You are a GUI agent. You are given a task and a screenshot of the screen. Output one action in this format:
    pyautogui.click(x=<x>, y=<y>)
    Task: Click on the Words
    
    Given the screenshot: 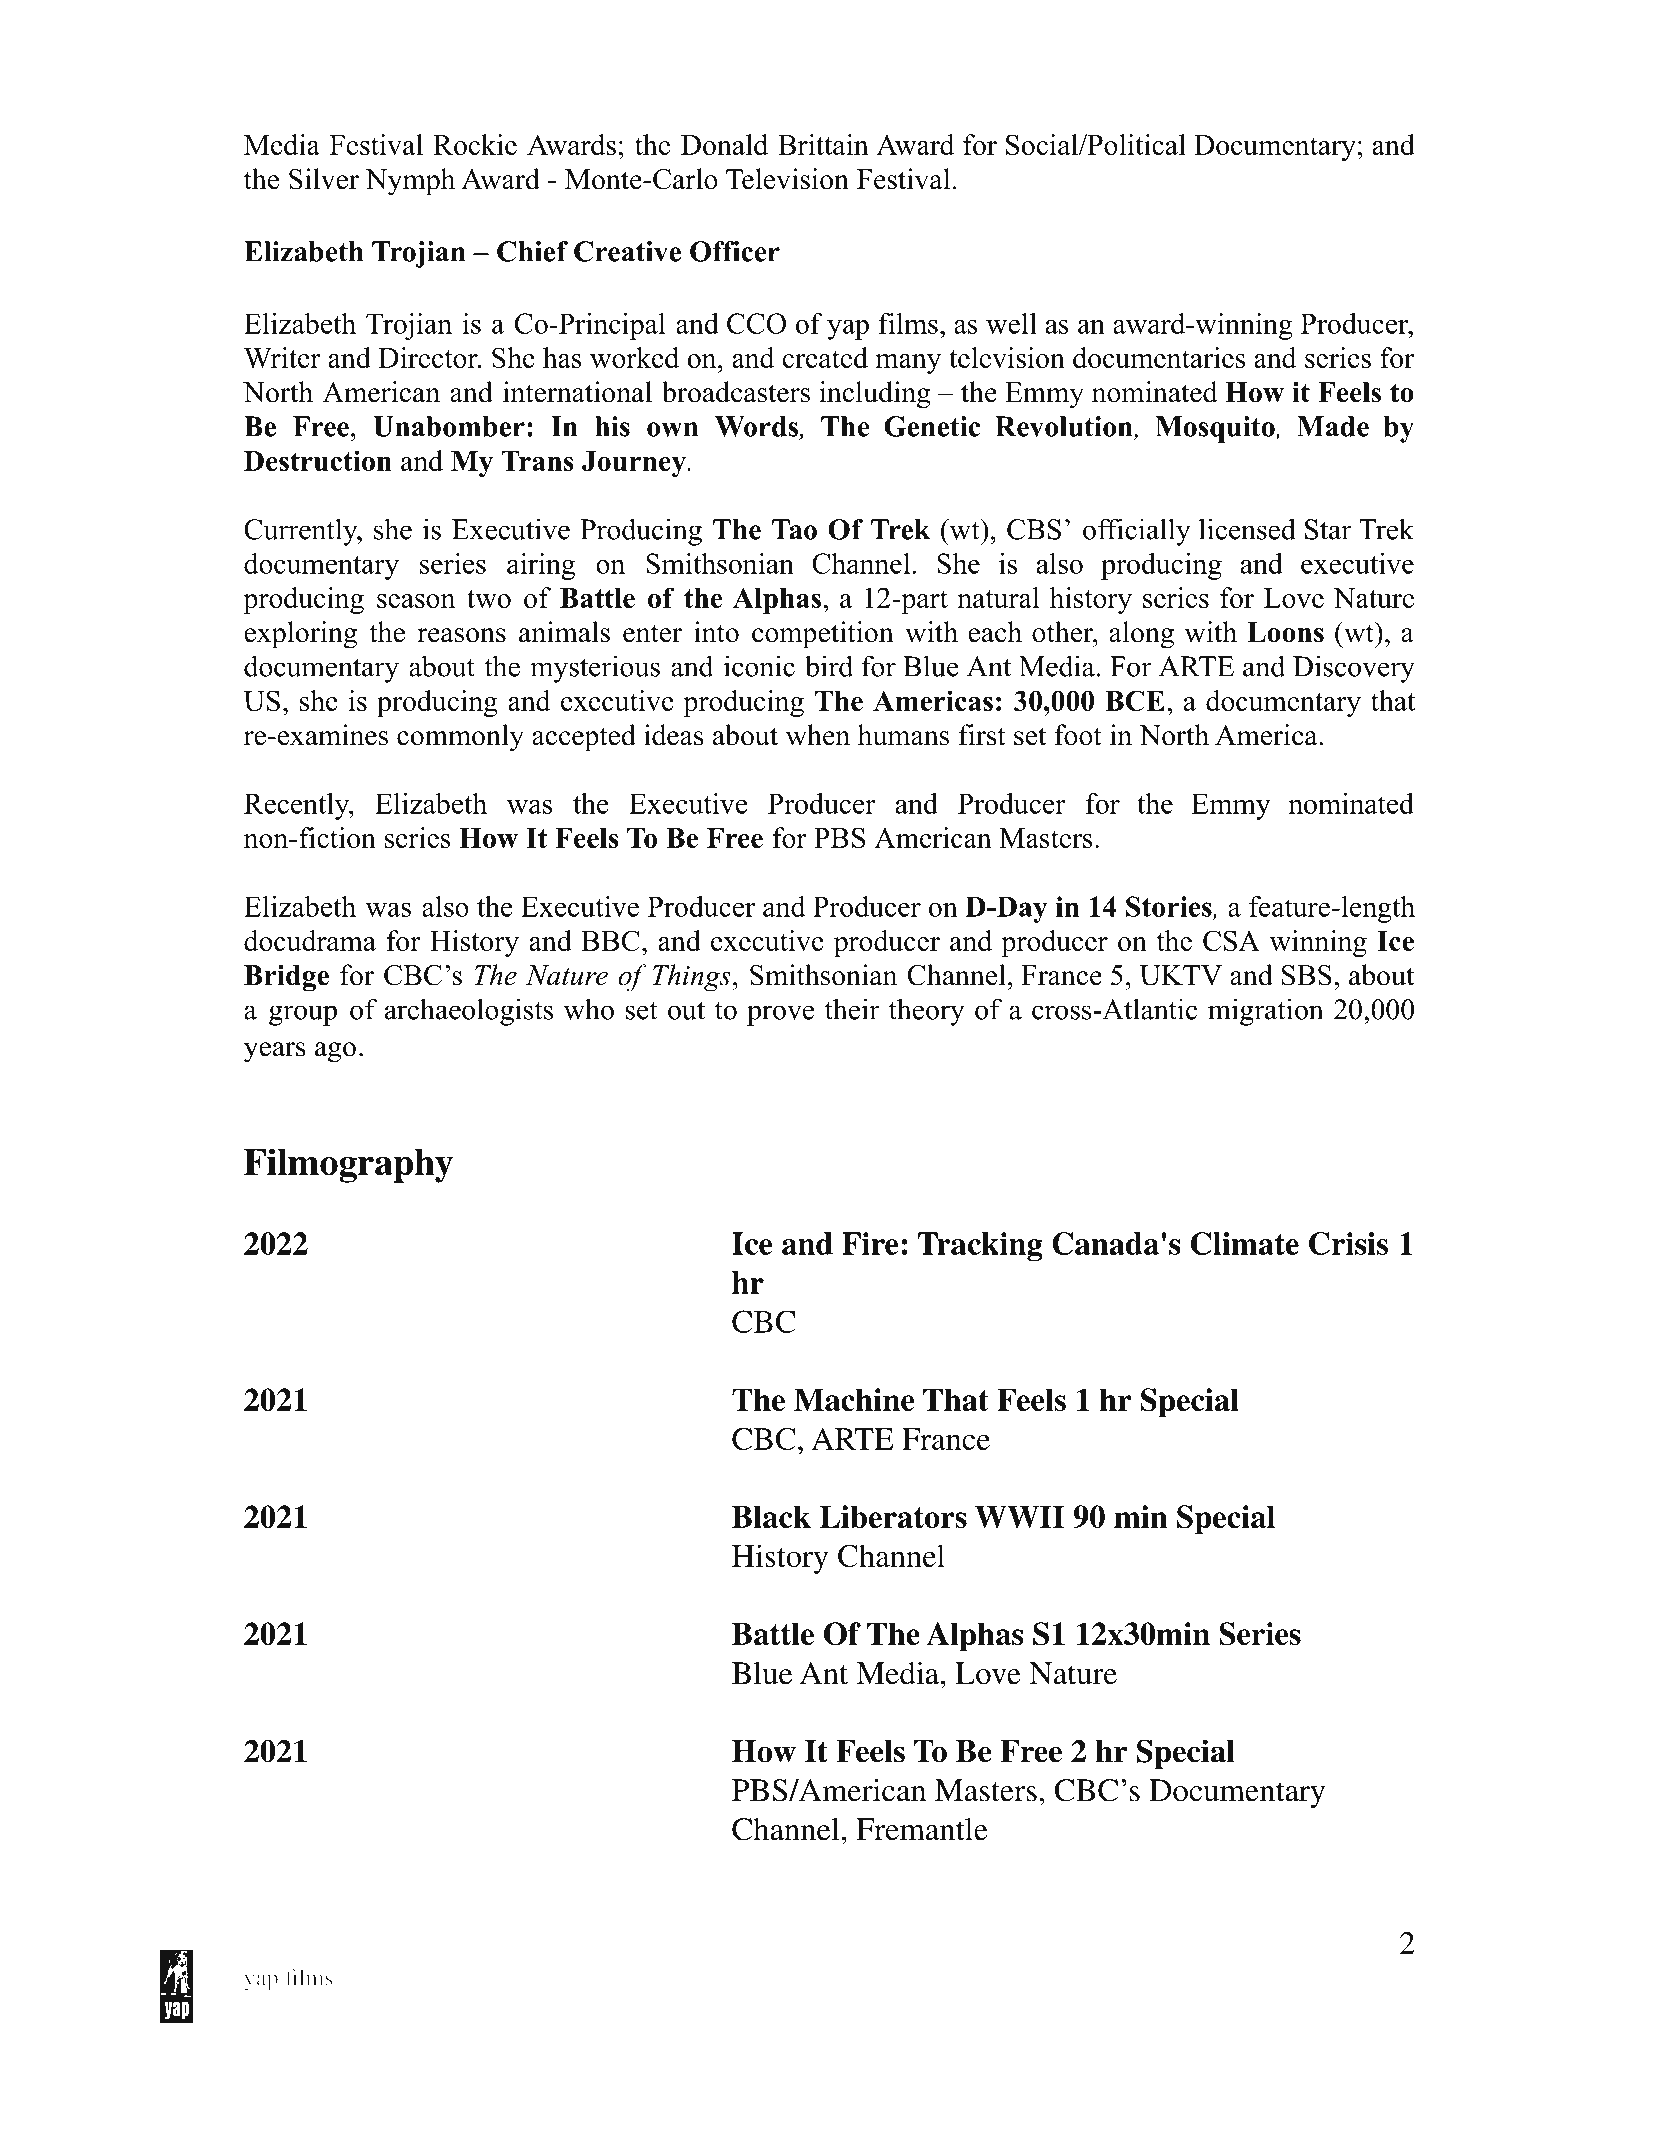 What is the action you would take?
    pyautogui.click(x=758, y=427)
